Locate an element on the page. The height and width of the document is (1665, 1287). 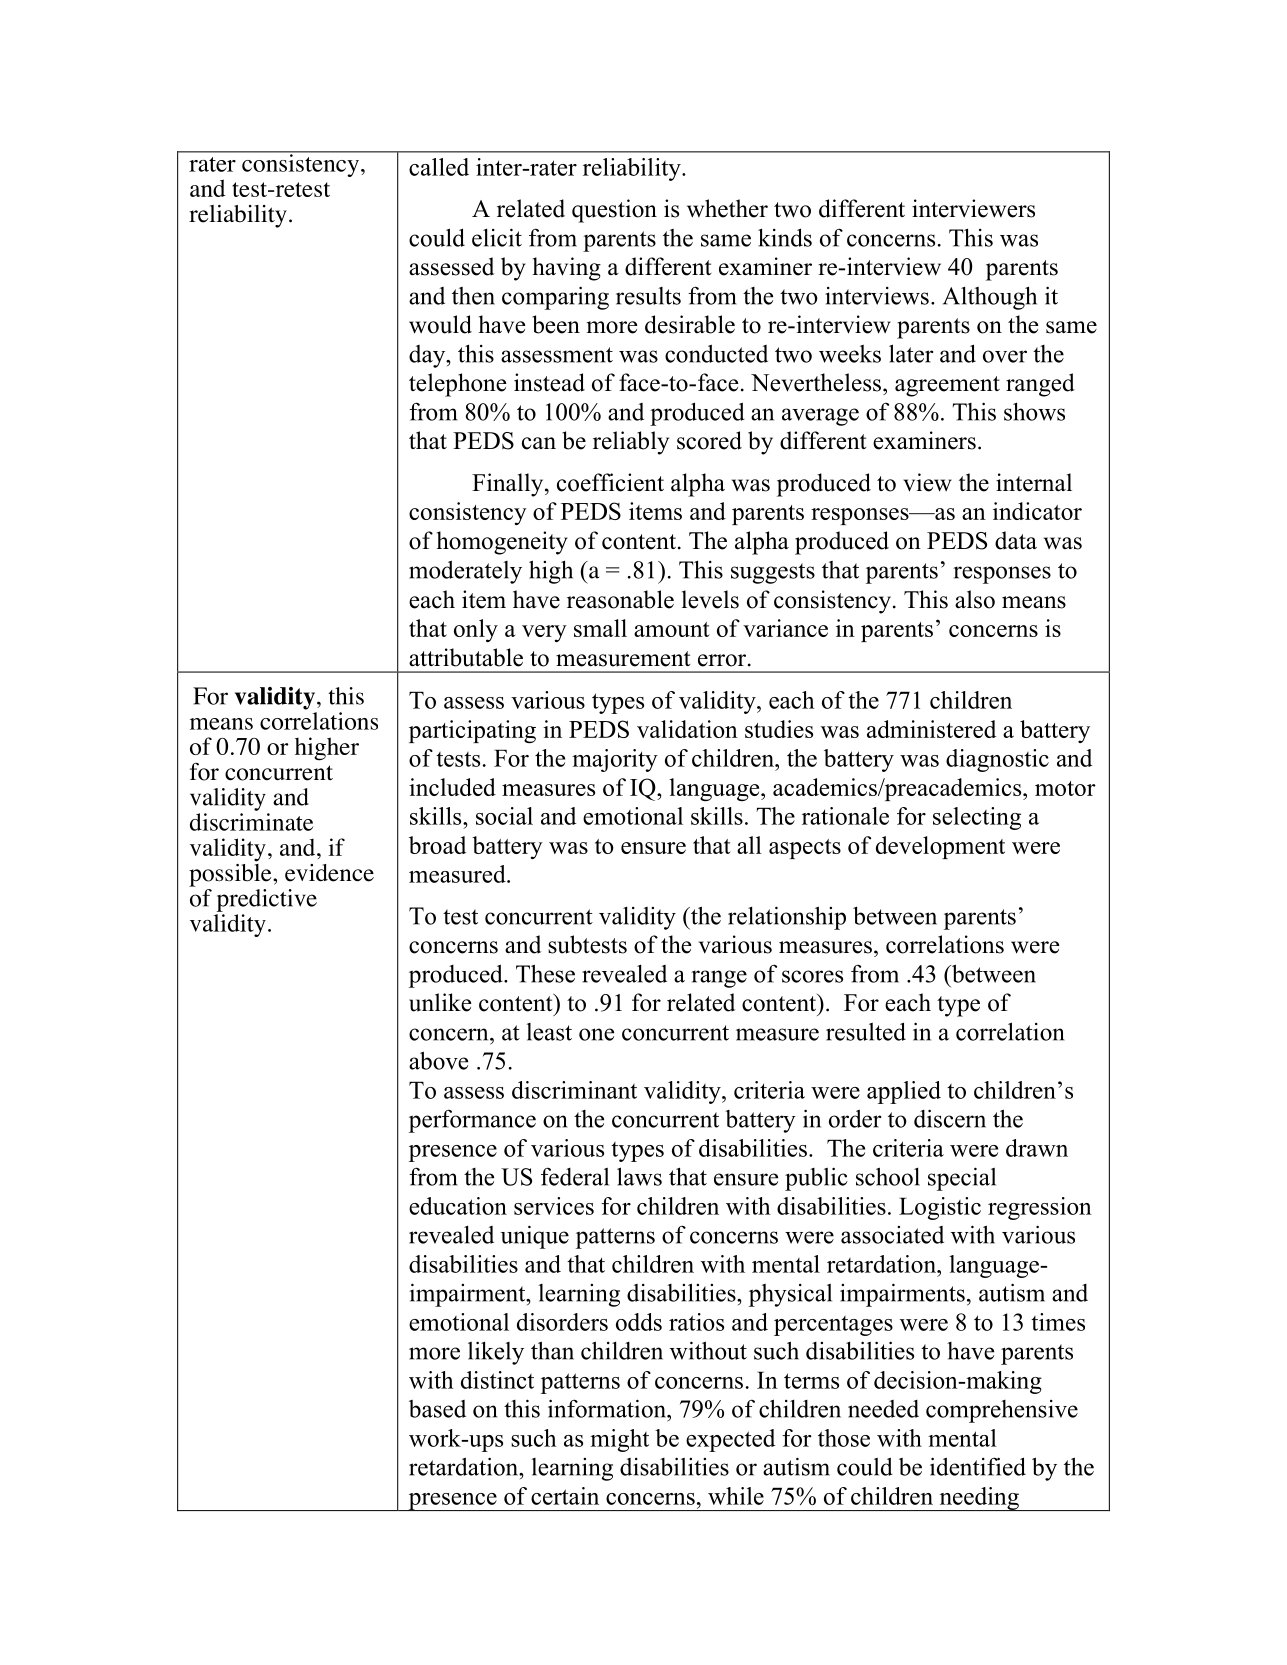
Although is located at coordinates (990, 298).
